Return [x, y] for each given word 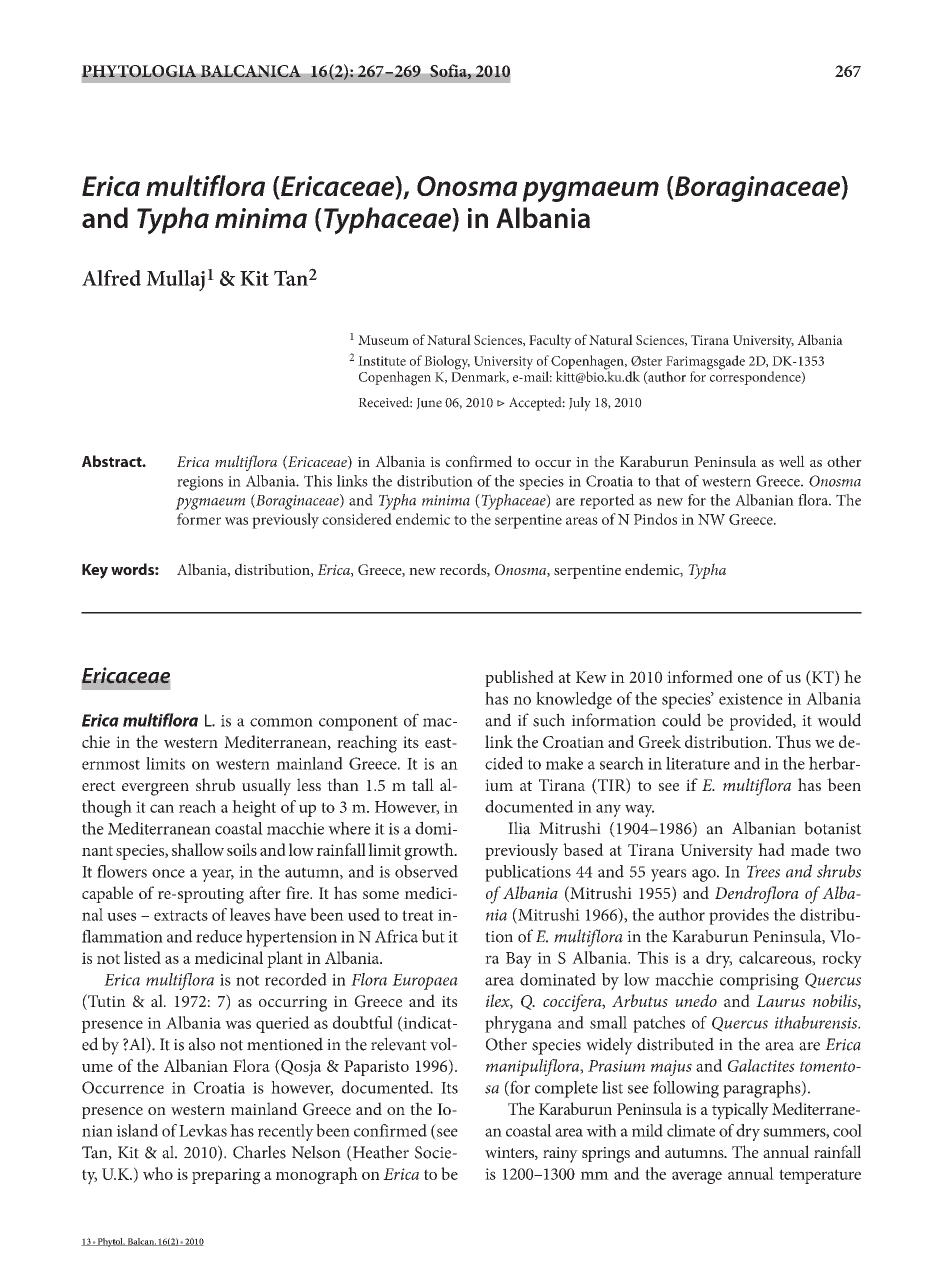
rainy [560, 1155]
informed [700, 676]
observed [426, 871]
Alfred [111, 278]
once [168, 873]
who [158, 1173]
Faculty [550, 341]
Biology [447, 362]
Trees [763, 871]
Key [95, 571]
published [519, 678]
